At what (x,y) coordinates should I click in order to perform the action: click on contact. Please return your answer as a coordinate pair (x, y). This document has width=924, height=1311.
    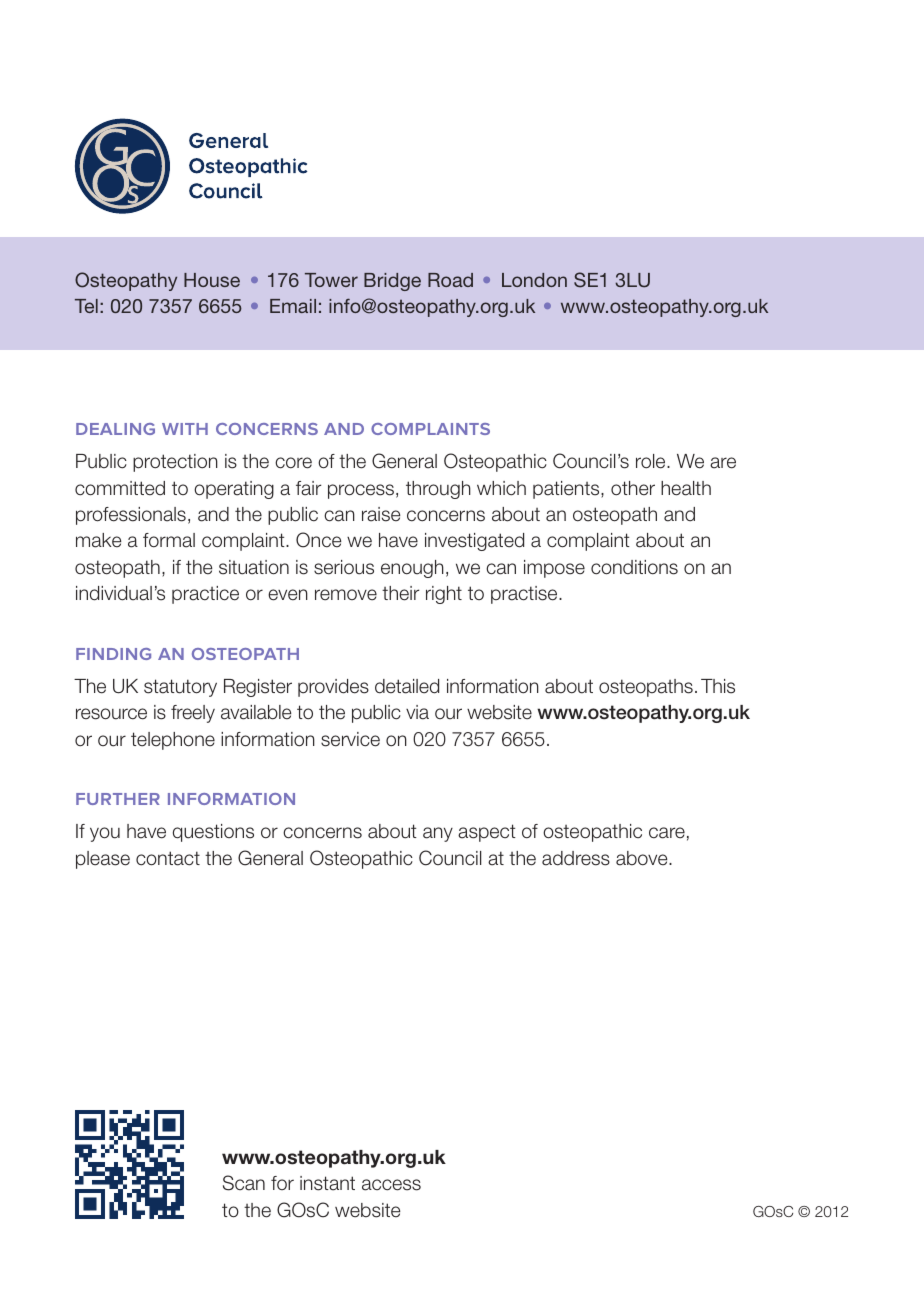
    Looking at the image, I should click on (168, 858).
